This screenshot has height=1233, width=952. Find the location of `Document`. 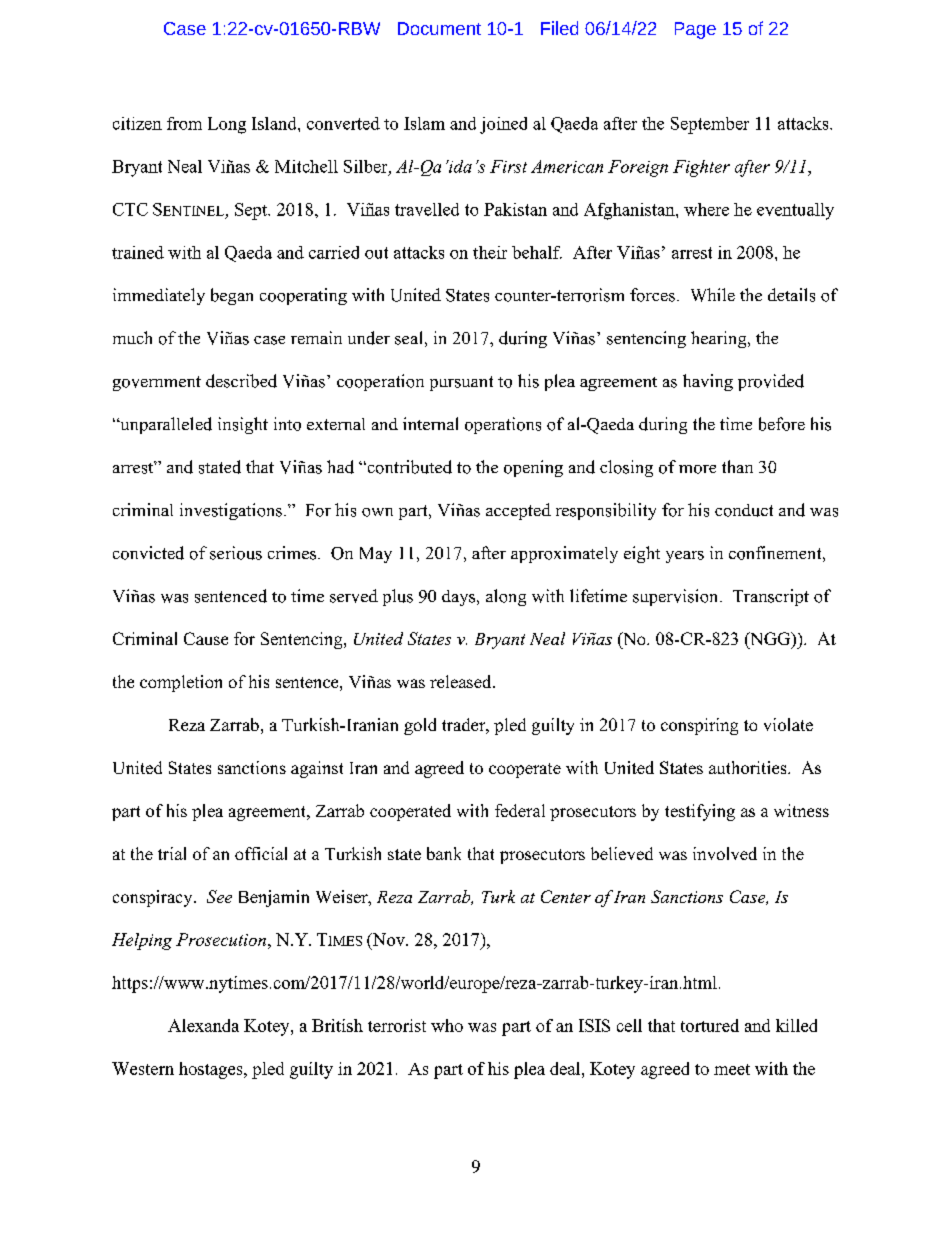

Document is located at coordinates (439, 28).
